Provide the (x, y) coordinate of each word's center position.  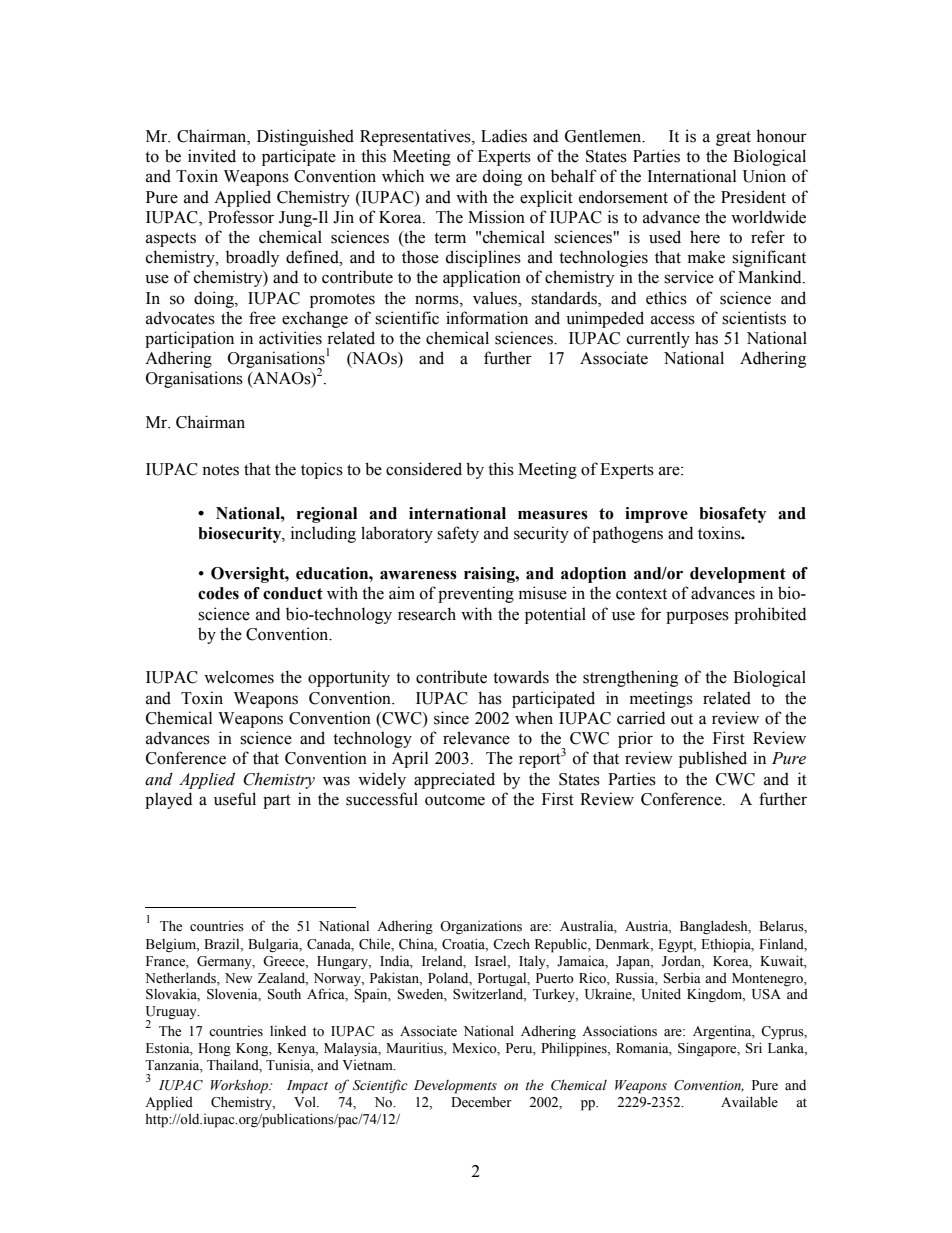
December (481, 1102)
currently (658, 339)
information (487, 318)
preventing (476, 594)
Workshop (241, 1087)
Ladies (504, 136)
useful (235, 799)
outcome (455, 800)
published (713, 759)
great (733, 138)
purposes (697, 617)
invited (212, 156)
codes (218, 593)
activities (290, 338)
